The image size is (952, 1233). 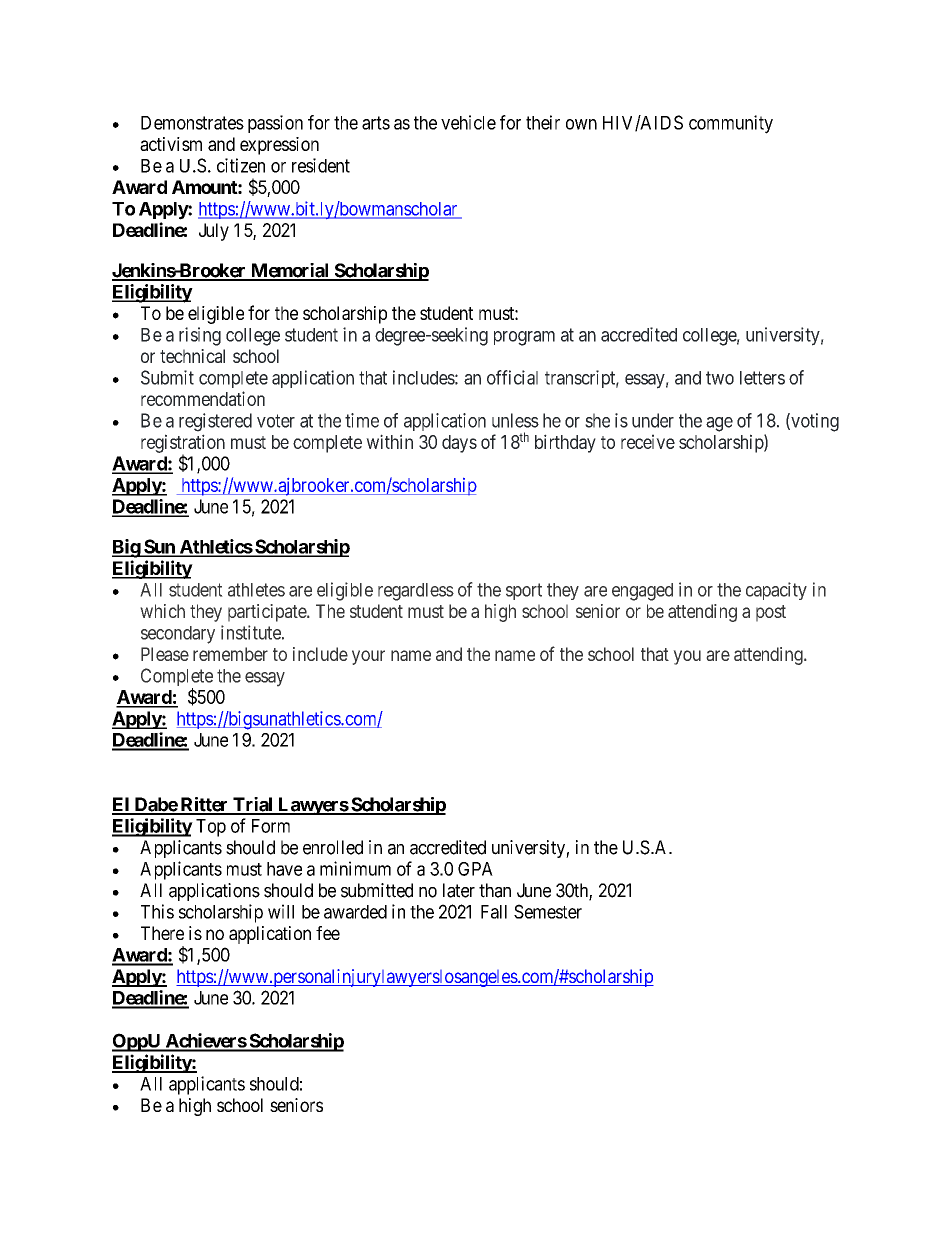 What do you see at coordinates (771, 613) in the screenshot?
I see `post` at bounding box center [771, 613].
